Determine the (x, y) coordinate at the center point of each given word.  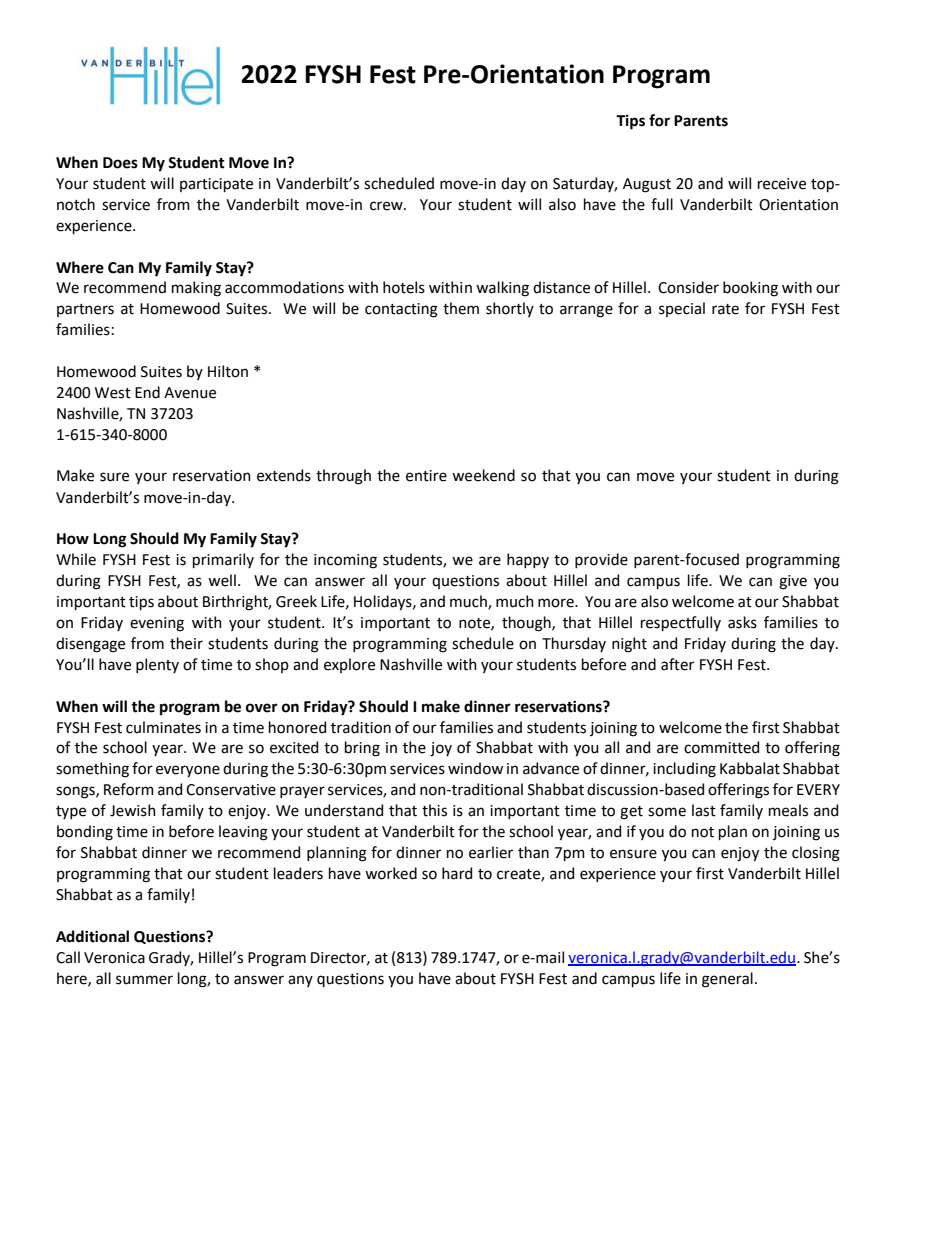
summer (144, 980)
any (300, 981)
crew (387, 206)
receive (782, 184)
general (727, 980)
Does (120, 163)
